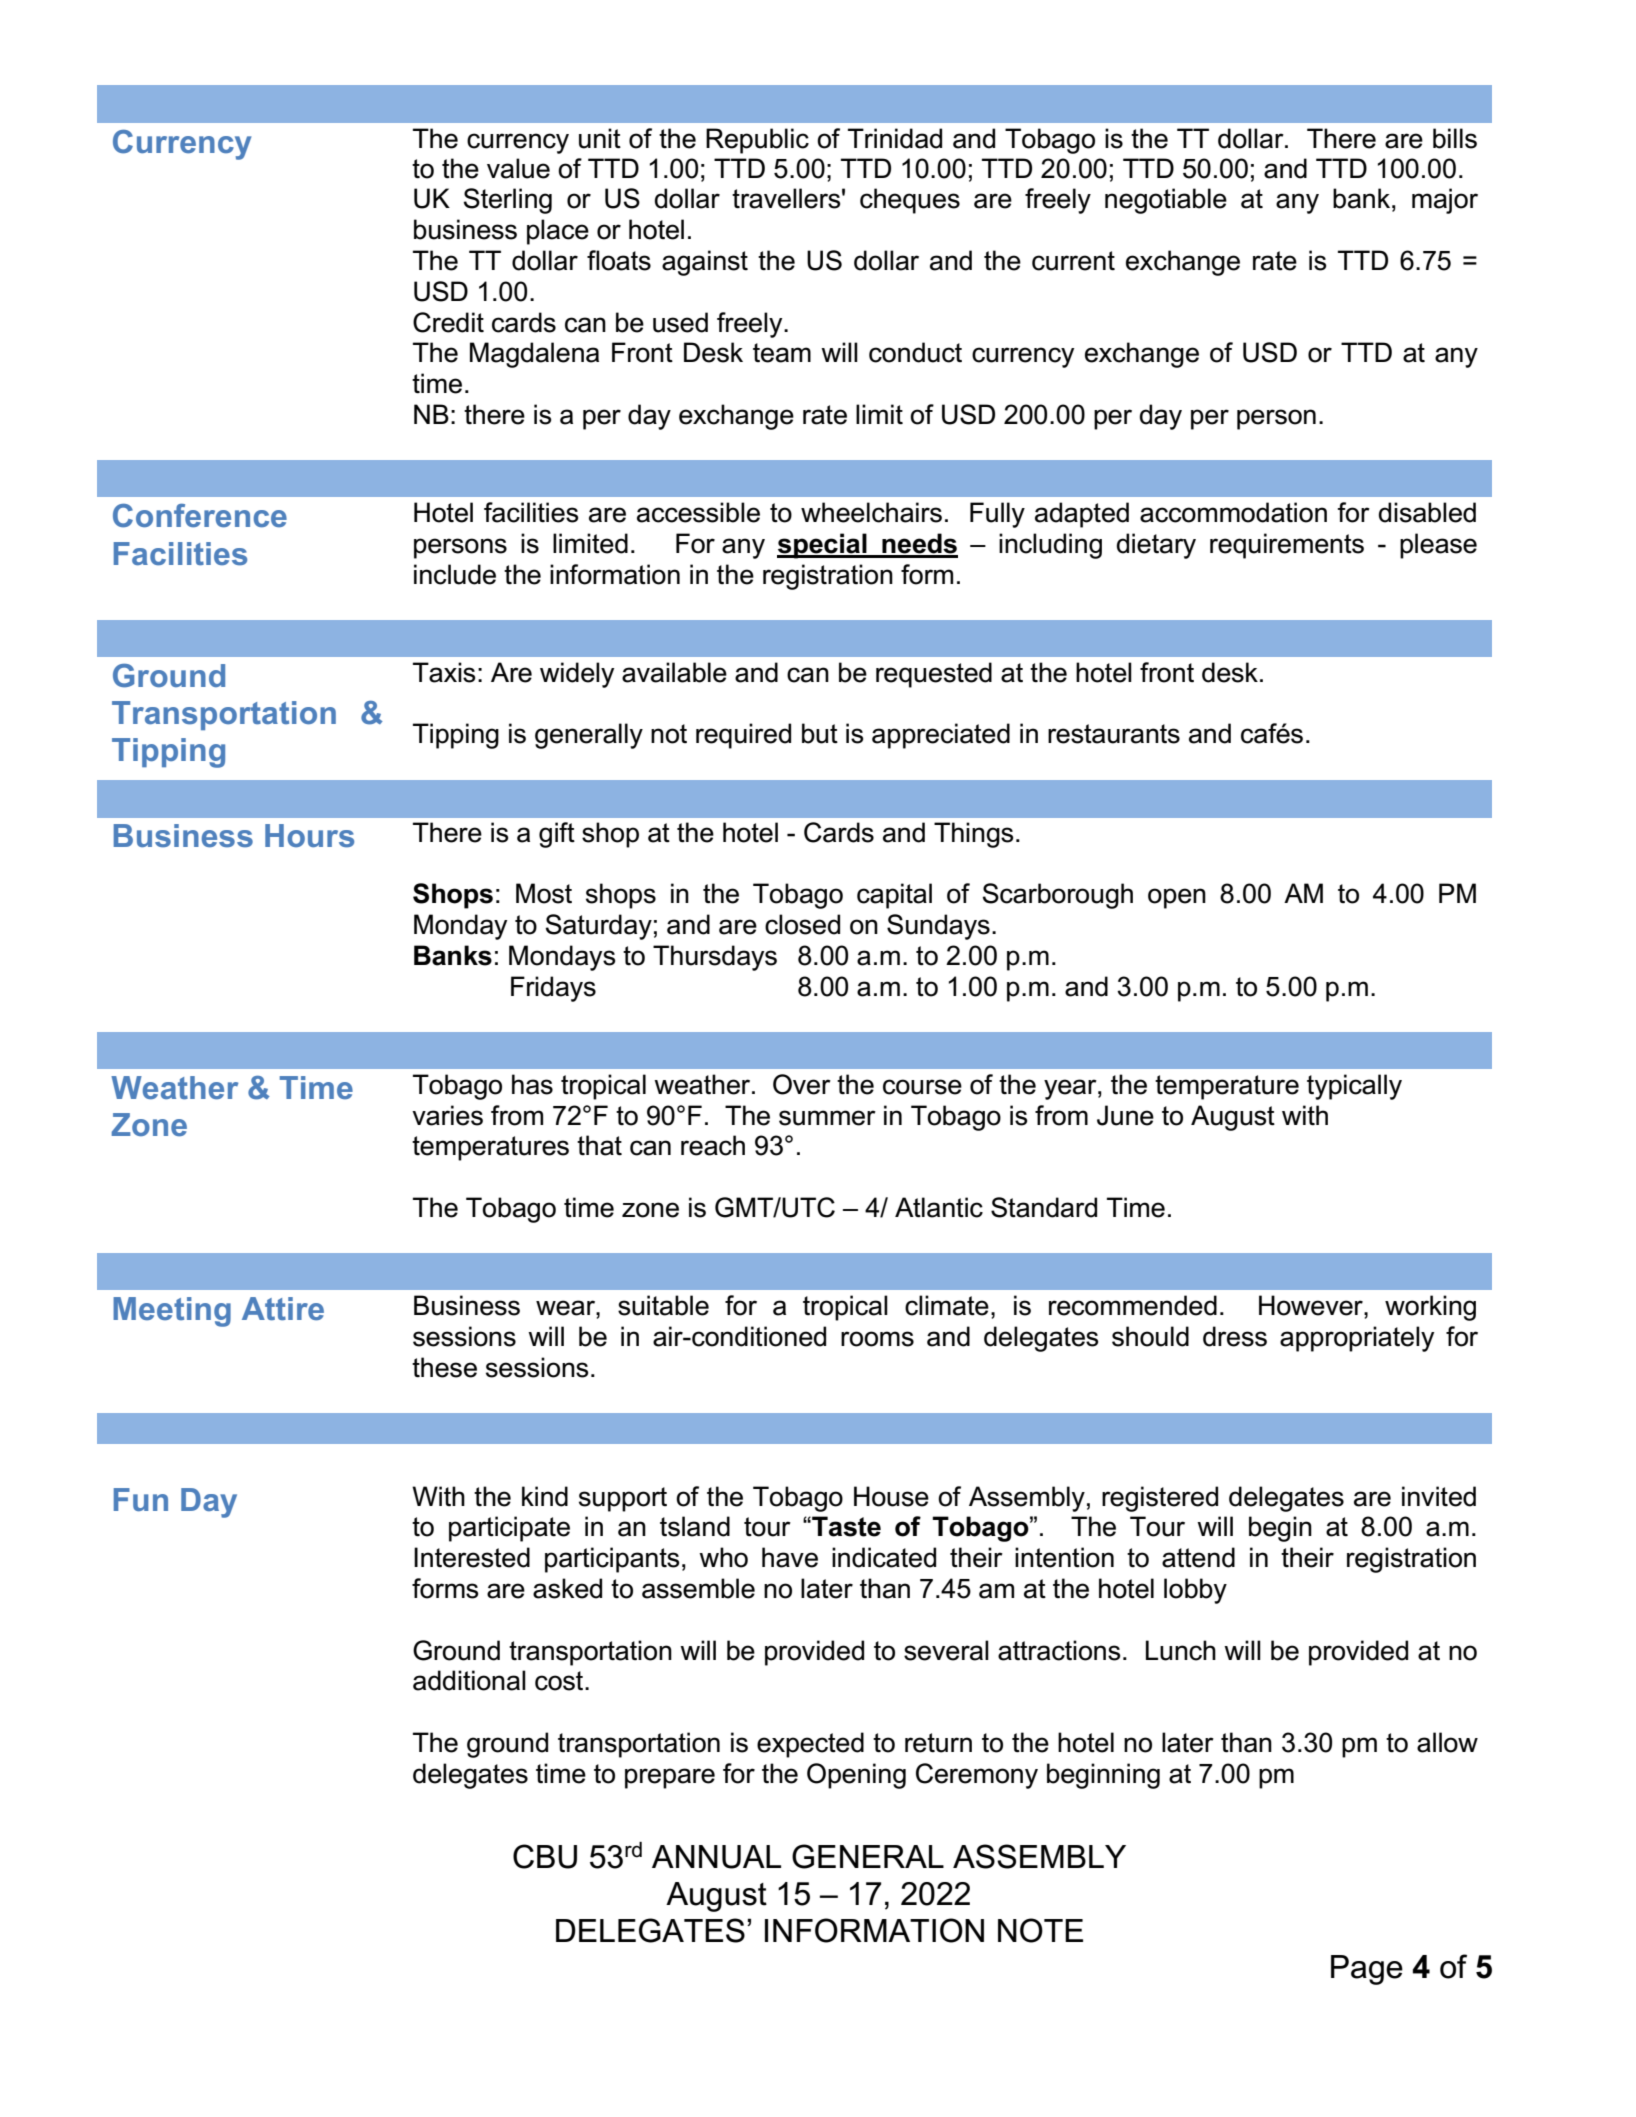  Describe the element at coordinates (757, 141) in the image. I see `Republic` at that location.
